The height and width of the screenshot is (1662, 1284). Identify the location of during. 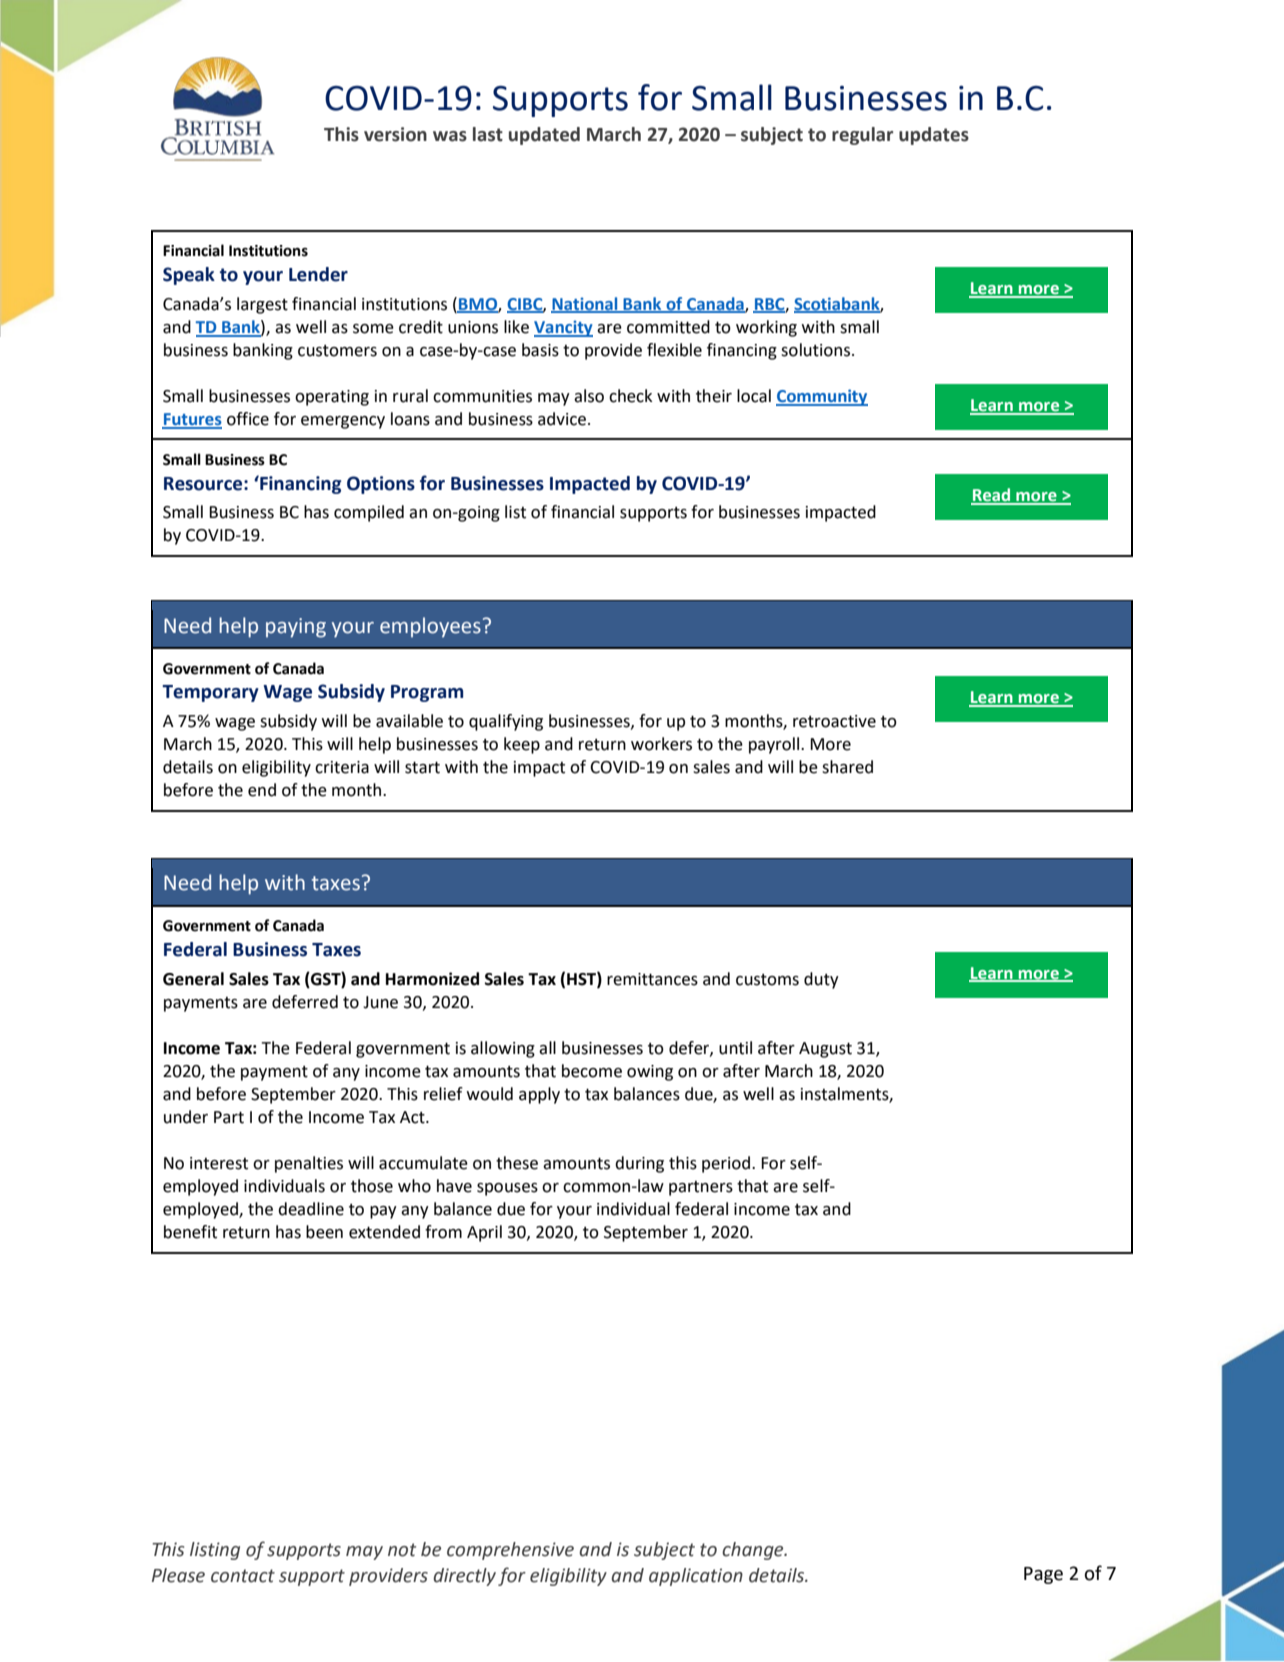
(639, 1164).
